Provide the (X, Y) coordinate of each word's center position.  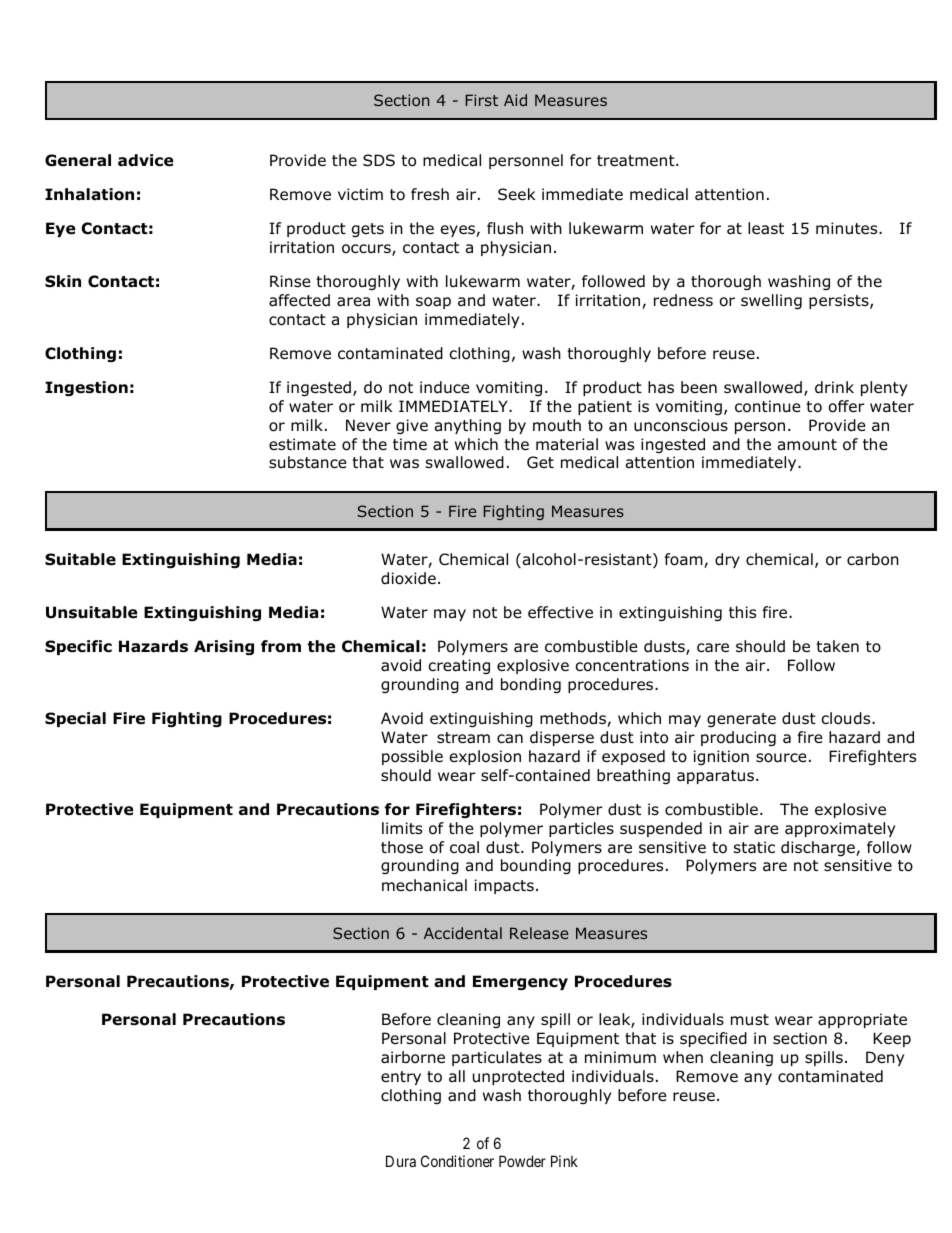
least (766, 228)
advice (145, 160)
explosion (485, 757)
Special (75, 719)
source (781, 758)
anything (468, 426)
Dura (401, 1161)
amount (807, 445)
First (482, 100)
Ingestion (86, 388)
